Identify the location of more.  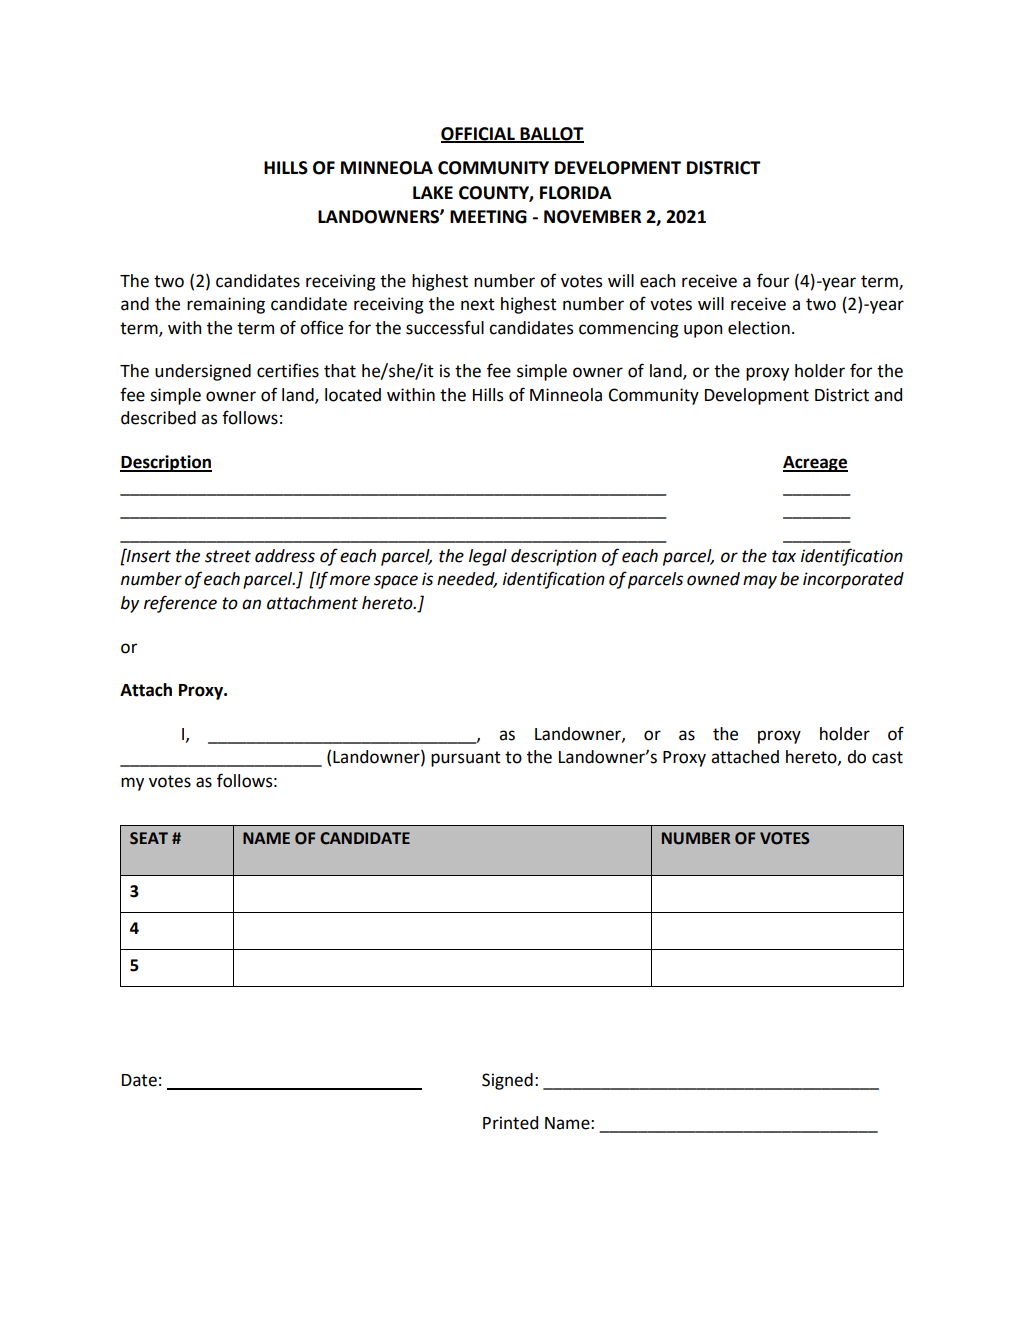
(350, 580).
